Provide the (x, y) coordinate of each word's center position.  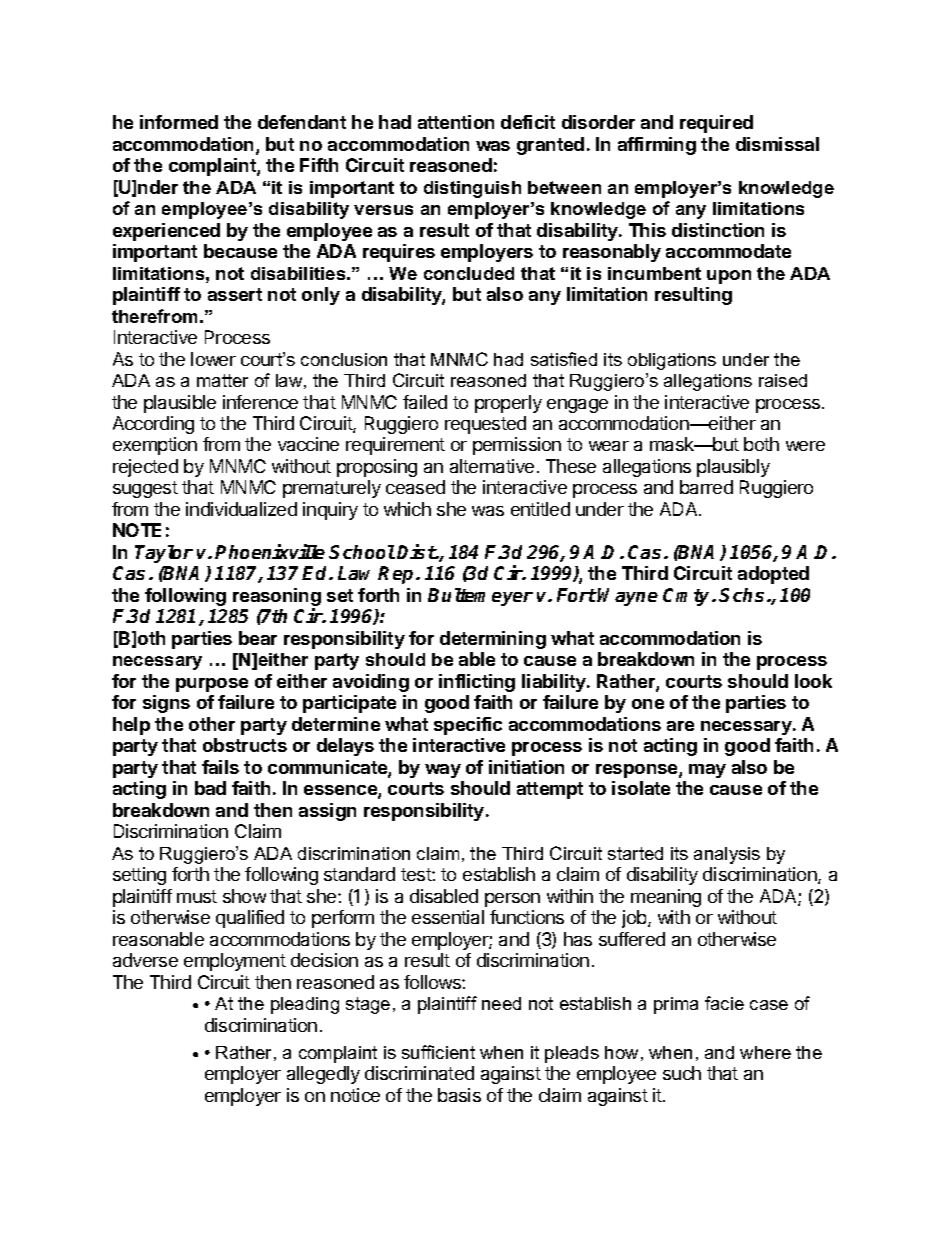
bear (258, 638)
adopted (773, 575)
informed (179, 122)
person (512, 900)
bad (210, 788)
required (716, 124)
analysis (727, 855)
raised (783, 380)
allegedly (323, 1075)
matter (222, 380)
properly (508, 404)
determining (493, 640)
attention (456, 122)
